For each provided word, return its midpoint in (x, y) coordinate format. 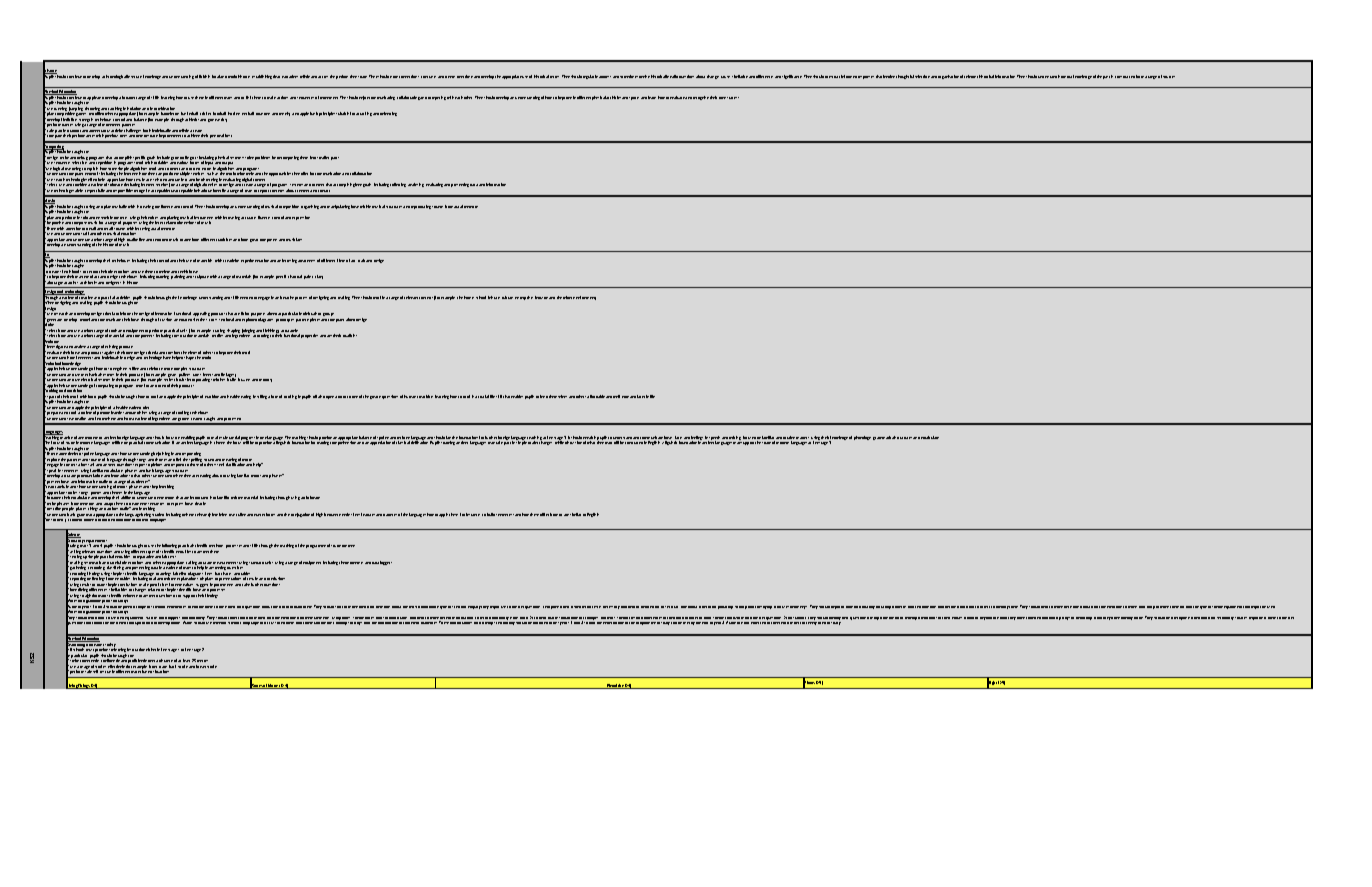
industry (542, 297)
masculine (237, 514)
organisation (948, 77)
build (491, 514)
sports (634, 98)
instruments (203, 219)
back (172, 666)
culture (507, 297)
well (616, 396)
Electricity (615, 686)
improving (1084, 618)
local (216, 76)
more (168, 369)
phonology (862, 438)
